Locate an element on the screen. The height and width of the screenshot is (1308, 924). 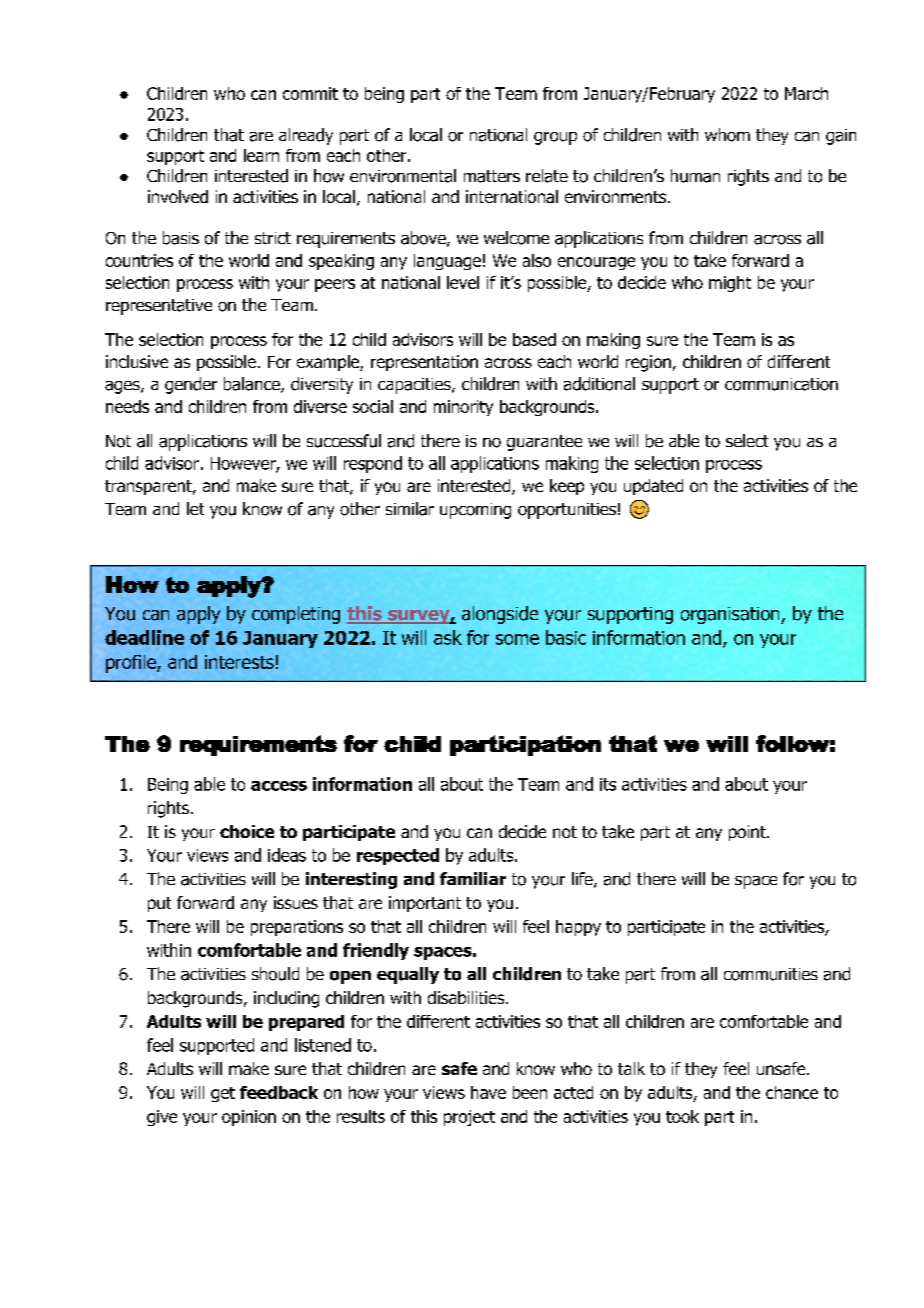
choice is located at coordinates (247, 831).
